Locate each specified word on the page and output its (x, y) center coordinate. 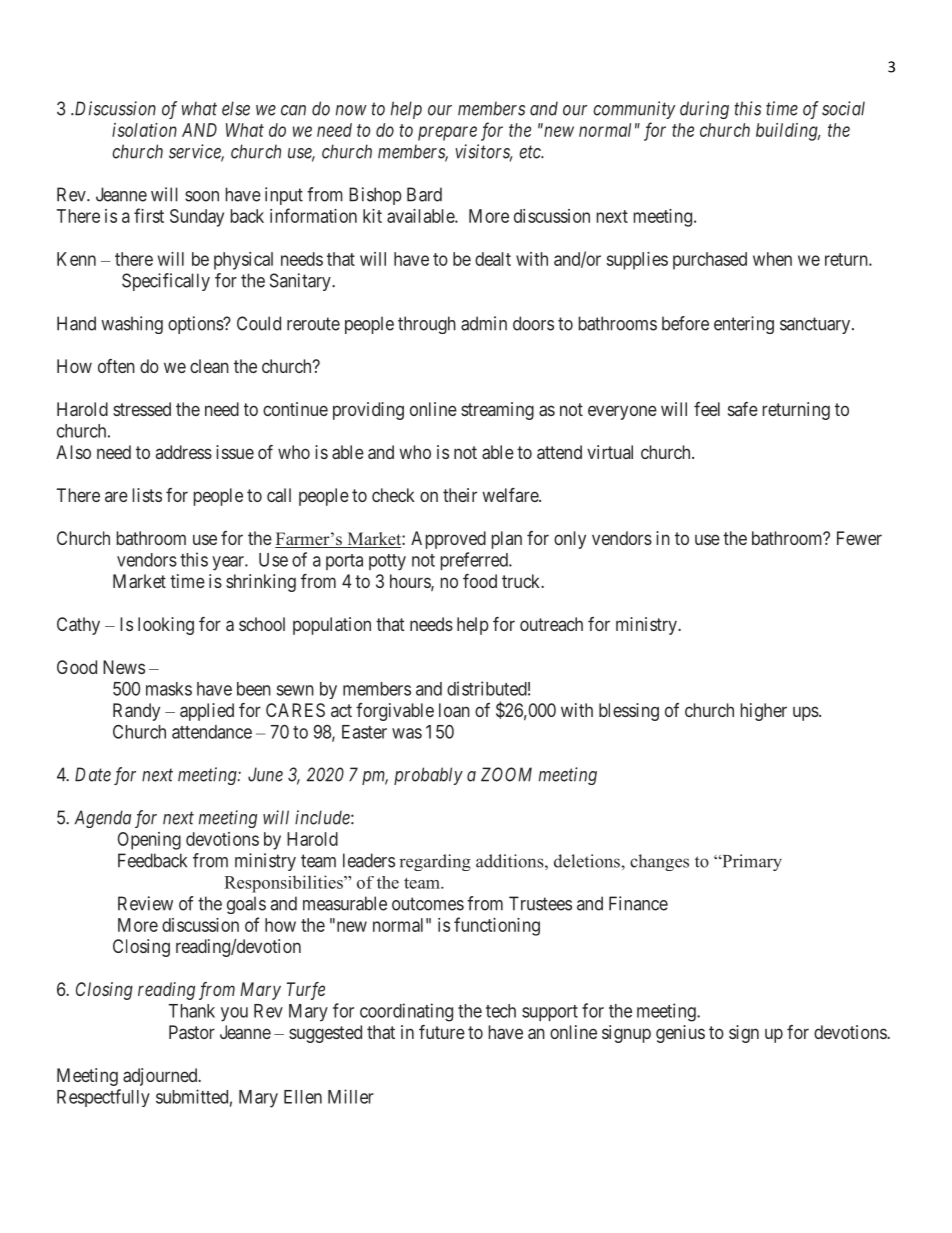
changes (659, 862)
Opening (149, 841)
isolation (144, 130)
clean (209, 366)
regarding (435, 862)
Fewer (859, 538)
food (480, 581)
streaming (497, 411)
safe (743, 409)
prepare (447, 133)
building (788, 132)
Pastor (192, 1032)
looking (166, 626)
